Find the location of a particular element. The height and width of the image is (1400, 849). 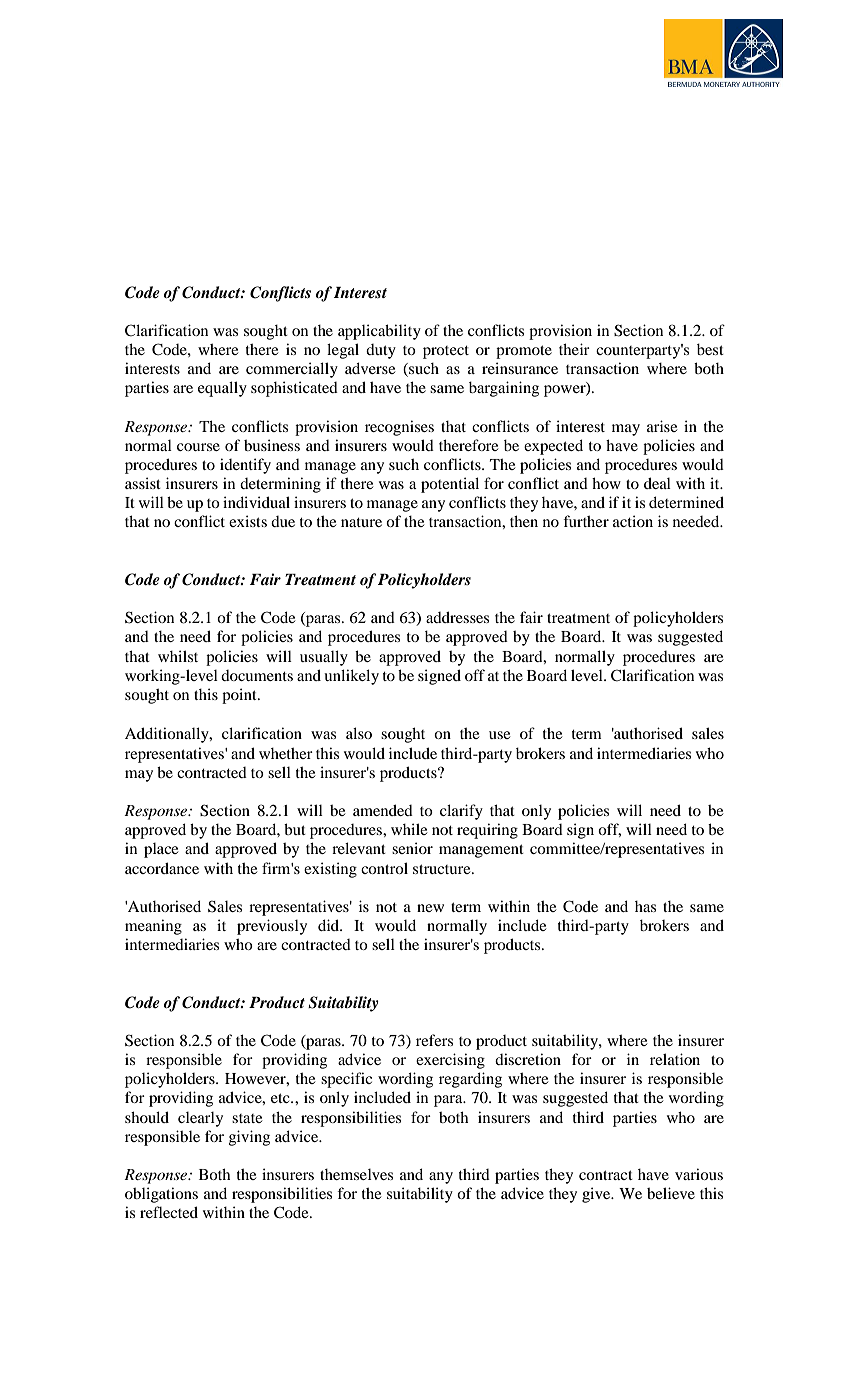

their is located at coordinates (574, 349).
